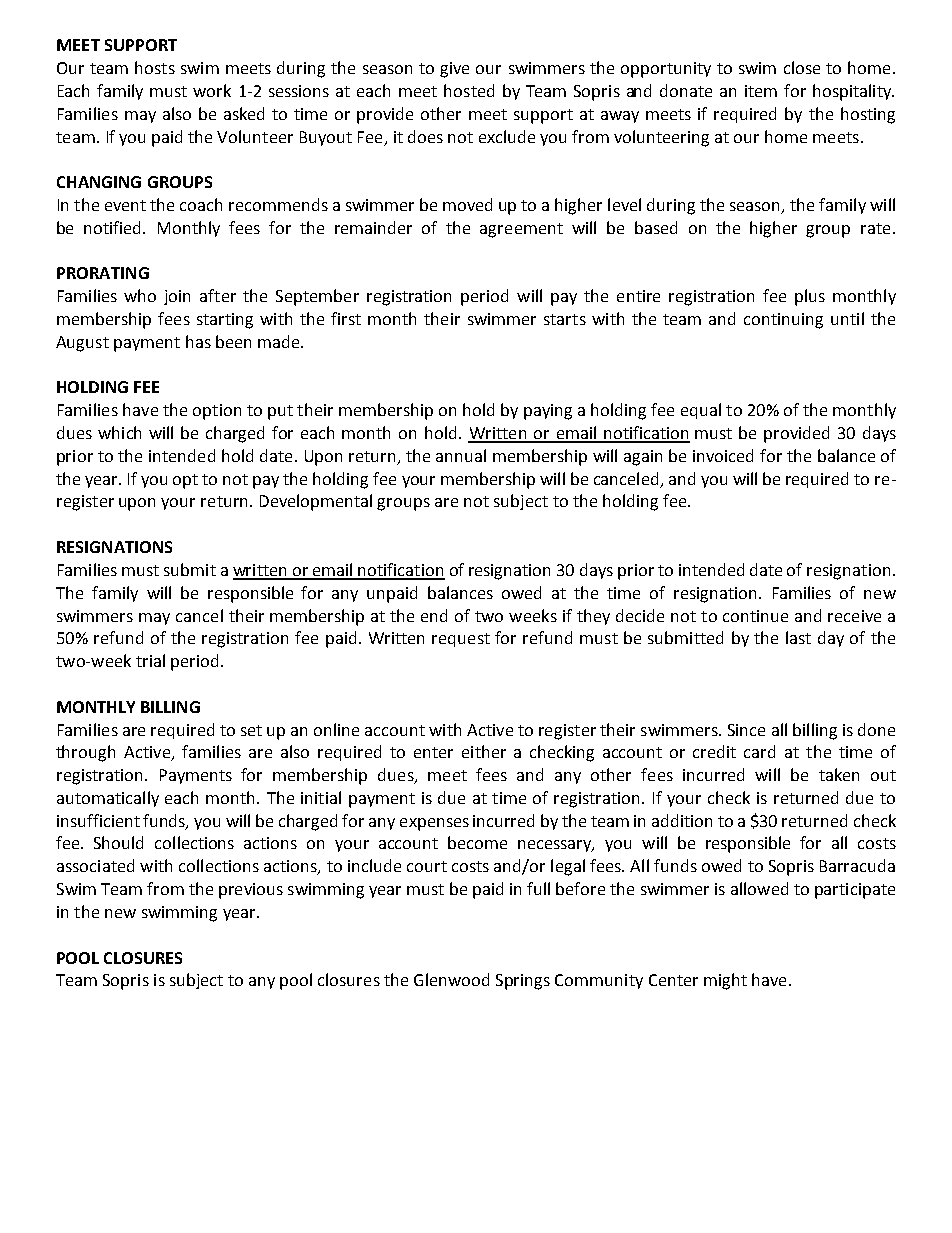 The image size is (952, 1233). What do you see at coordinates (177, 297) in the page?
I see `join` at bounding box center [177, 297].
